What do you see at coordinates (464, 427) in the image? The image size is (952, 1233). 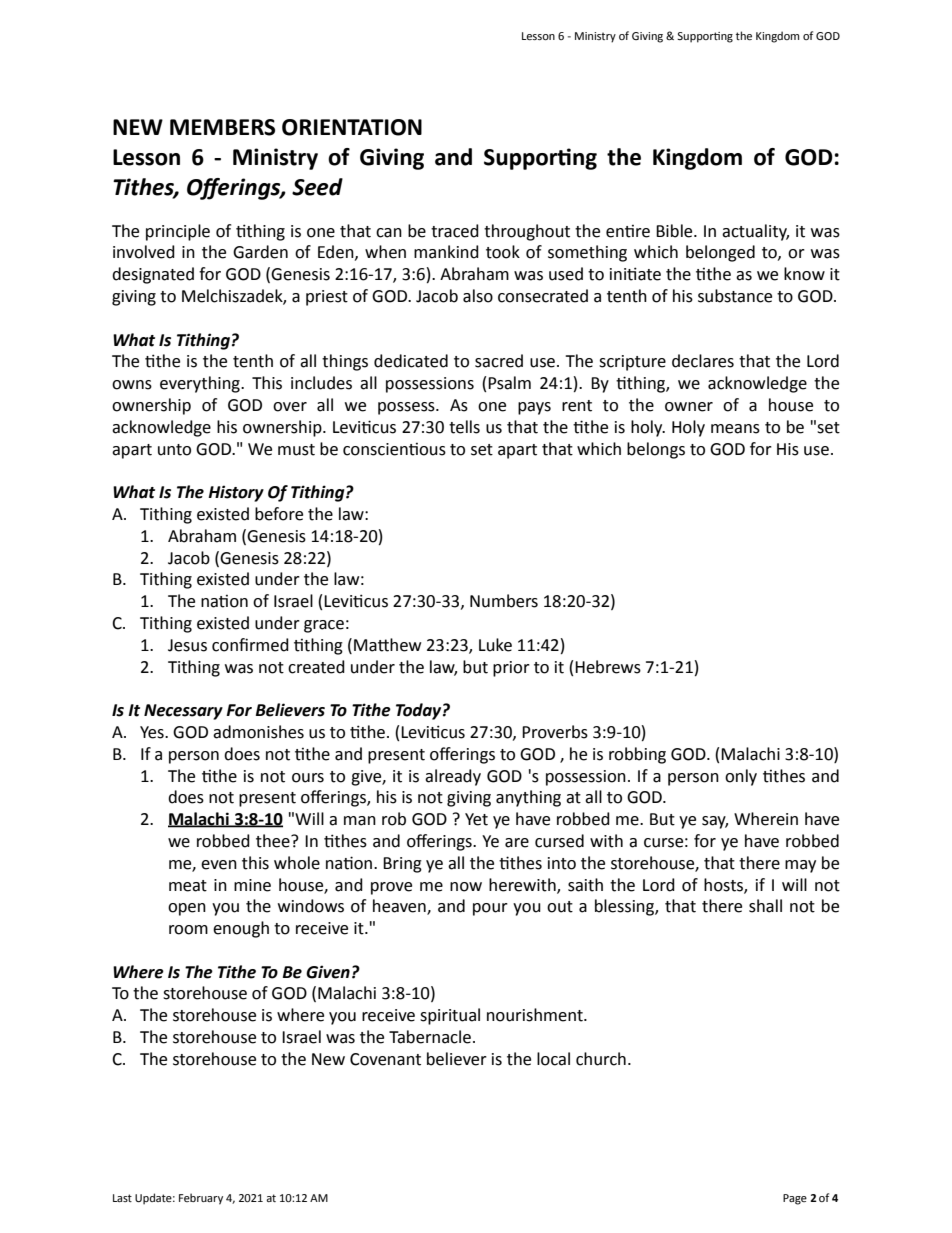 I see `tells` at bounding box center [464, 427].
